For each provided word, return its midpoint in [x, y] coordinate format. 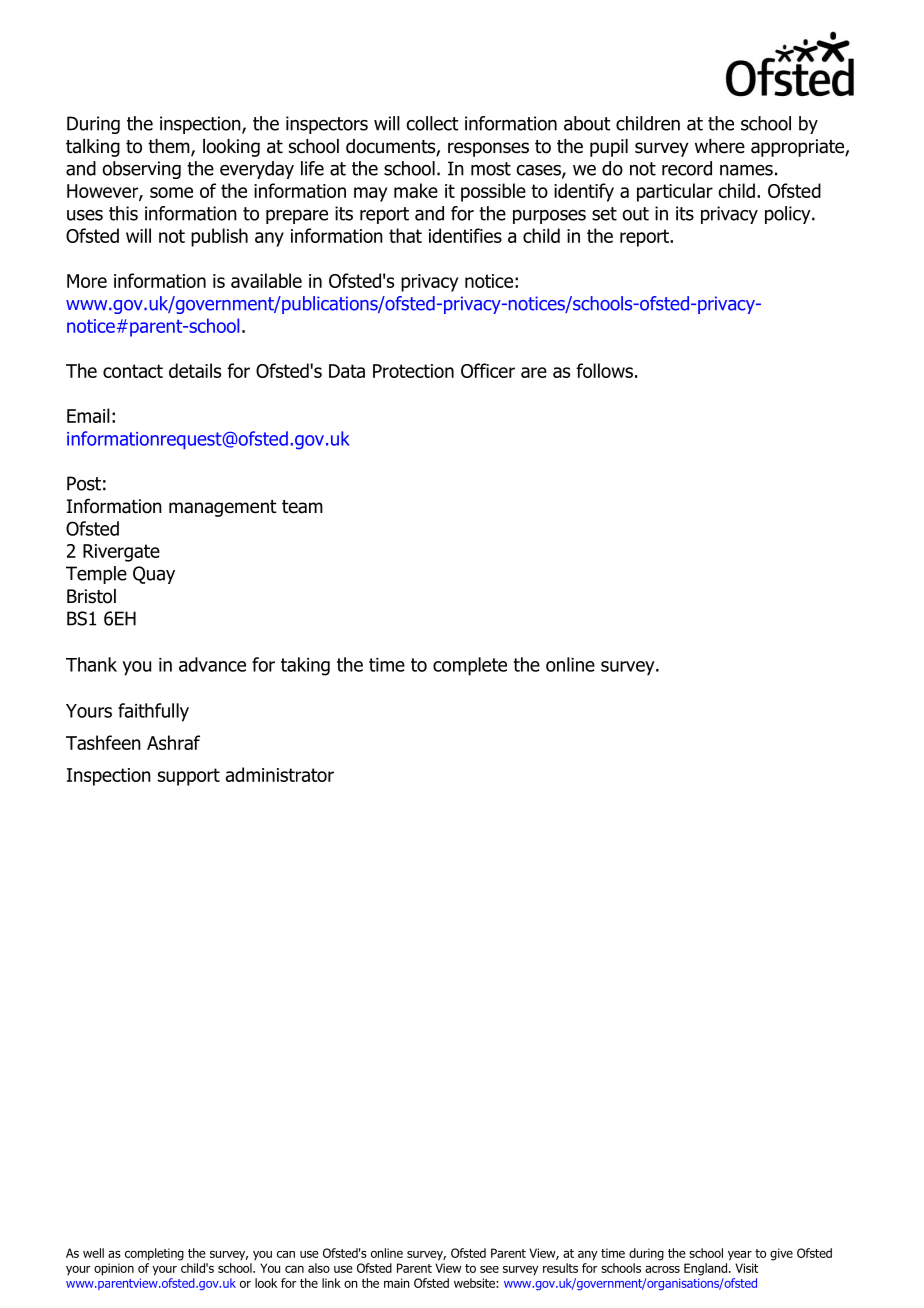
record [687, 168]
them [170, 147]
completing [154, 1254]
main [396, 1283]
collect [432, 123]
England [705, 1269]
